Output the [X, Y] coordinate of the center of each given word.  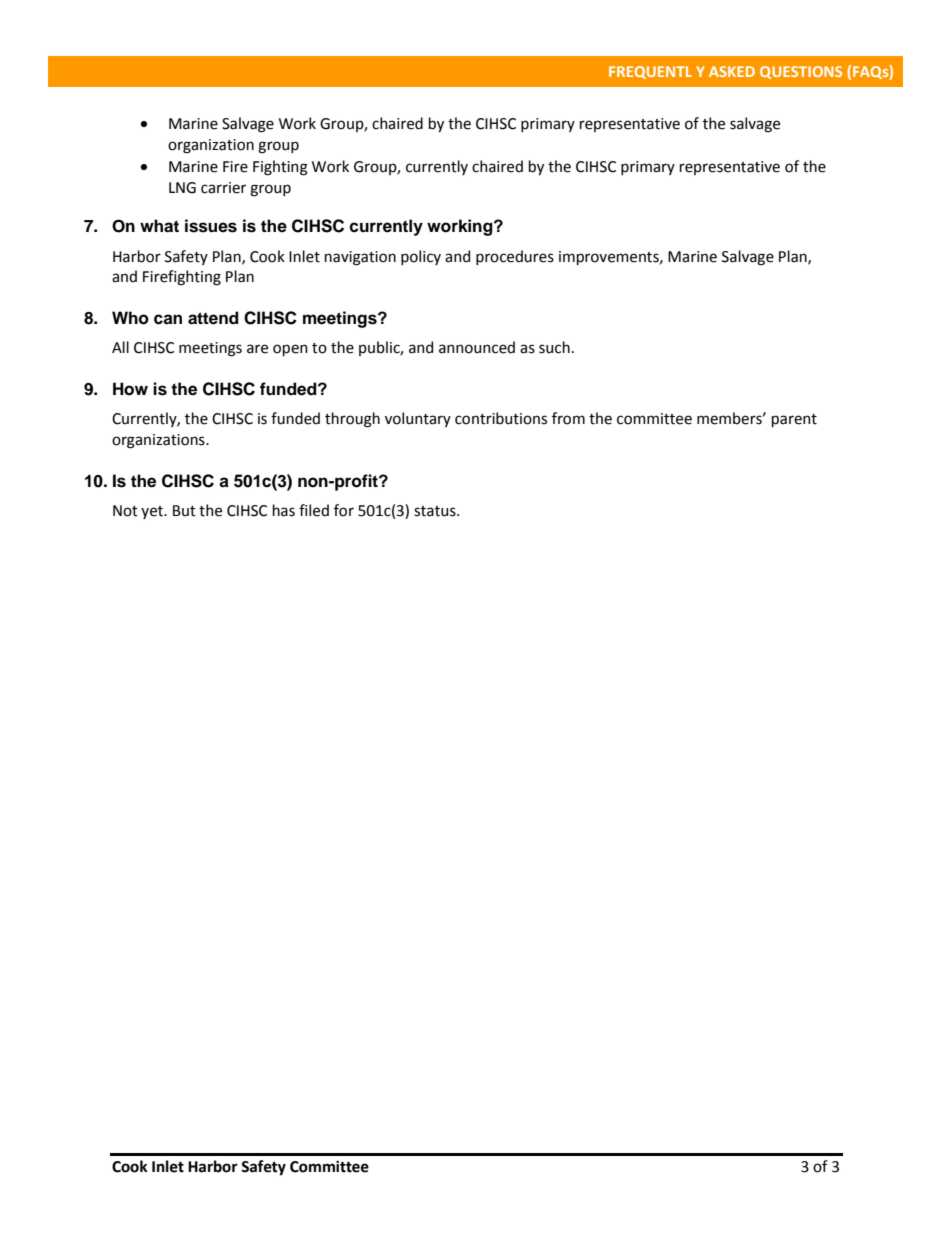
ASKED [732, 71]
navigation [360, 258]
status [436, 511]
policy [421, 257]
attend [213, 318]
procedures [515, 257]
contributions [501, 418]
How [130, 389]
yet [153, 512]
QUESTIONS [801, 72]
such [554, 347]
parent [794, 420]
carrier [223, 188]
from [568, 418]
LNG [182, 188]
